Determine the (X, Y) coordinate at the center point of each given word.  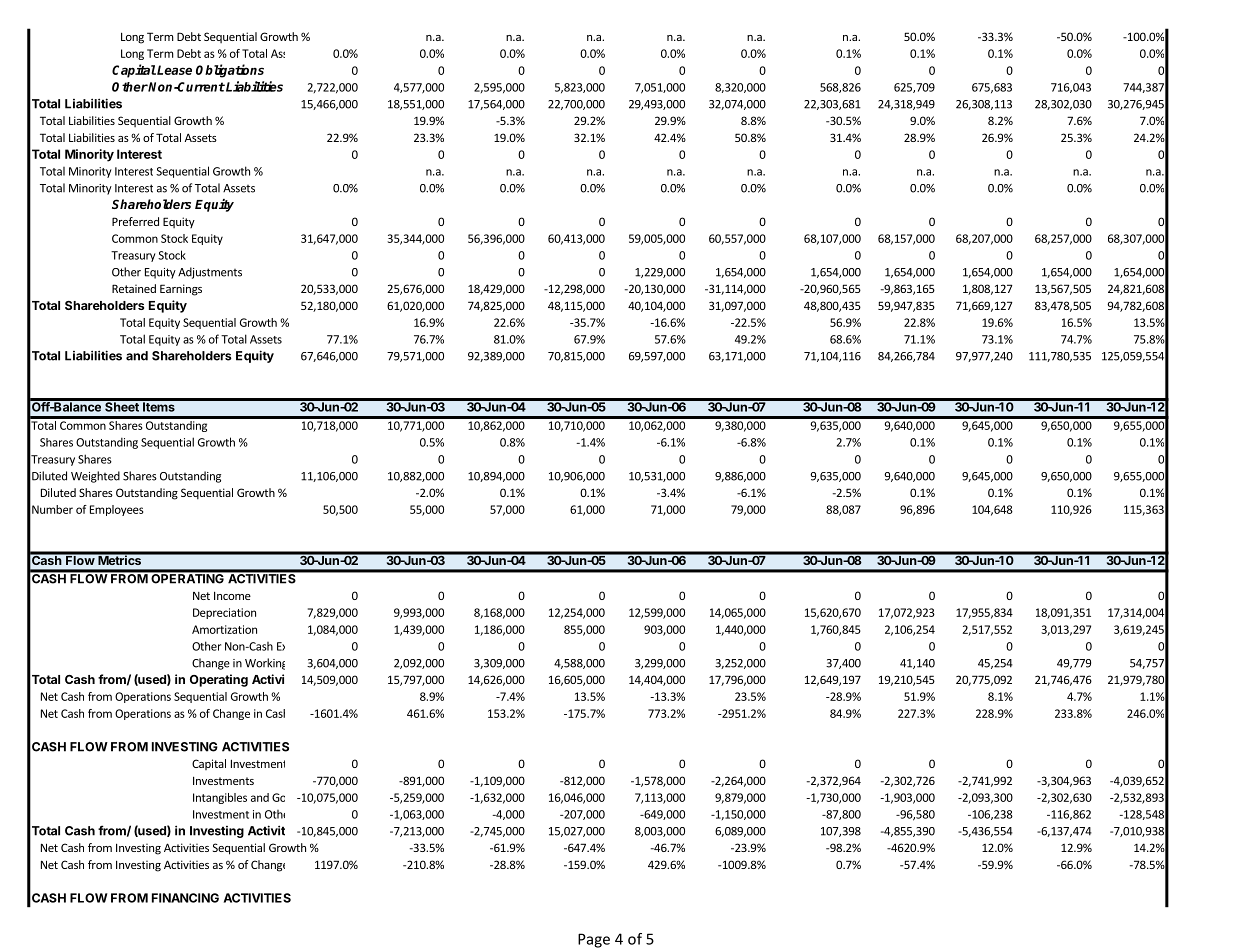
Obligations (230, 71)
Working (265, 664)
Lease (174, 70)
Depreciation (224, 613)
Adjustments (210, 273)
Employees (117, 510)
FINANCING (185, 898)
